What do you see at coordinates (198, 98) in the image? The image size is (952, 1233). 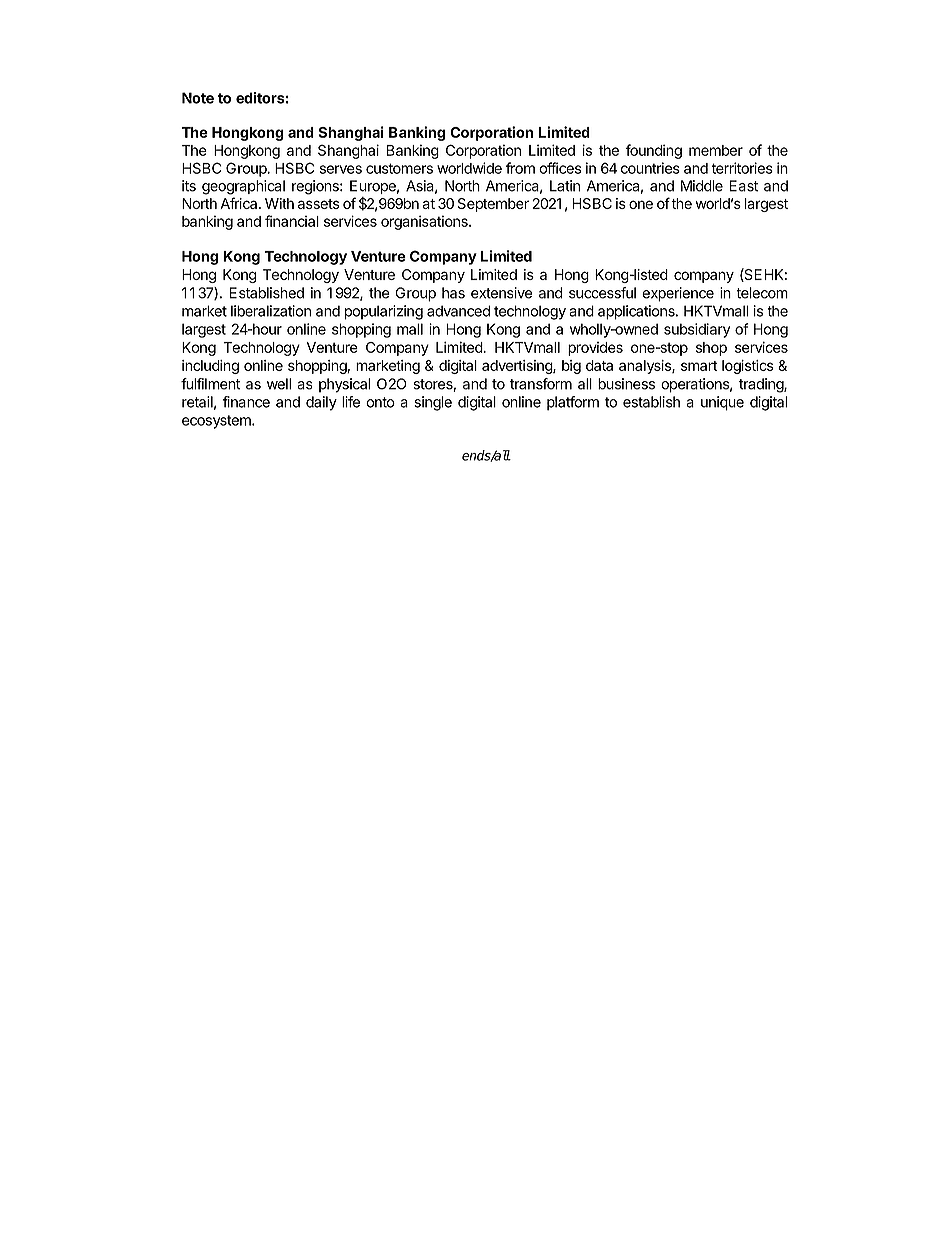 I see `Note` at bounding box center [198, 98].
